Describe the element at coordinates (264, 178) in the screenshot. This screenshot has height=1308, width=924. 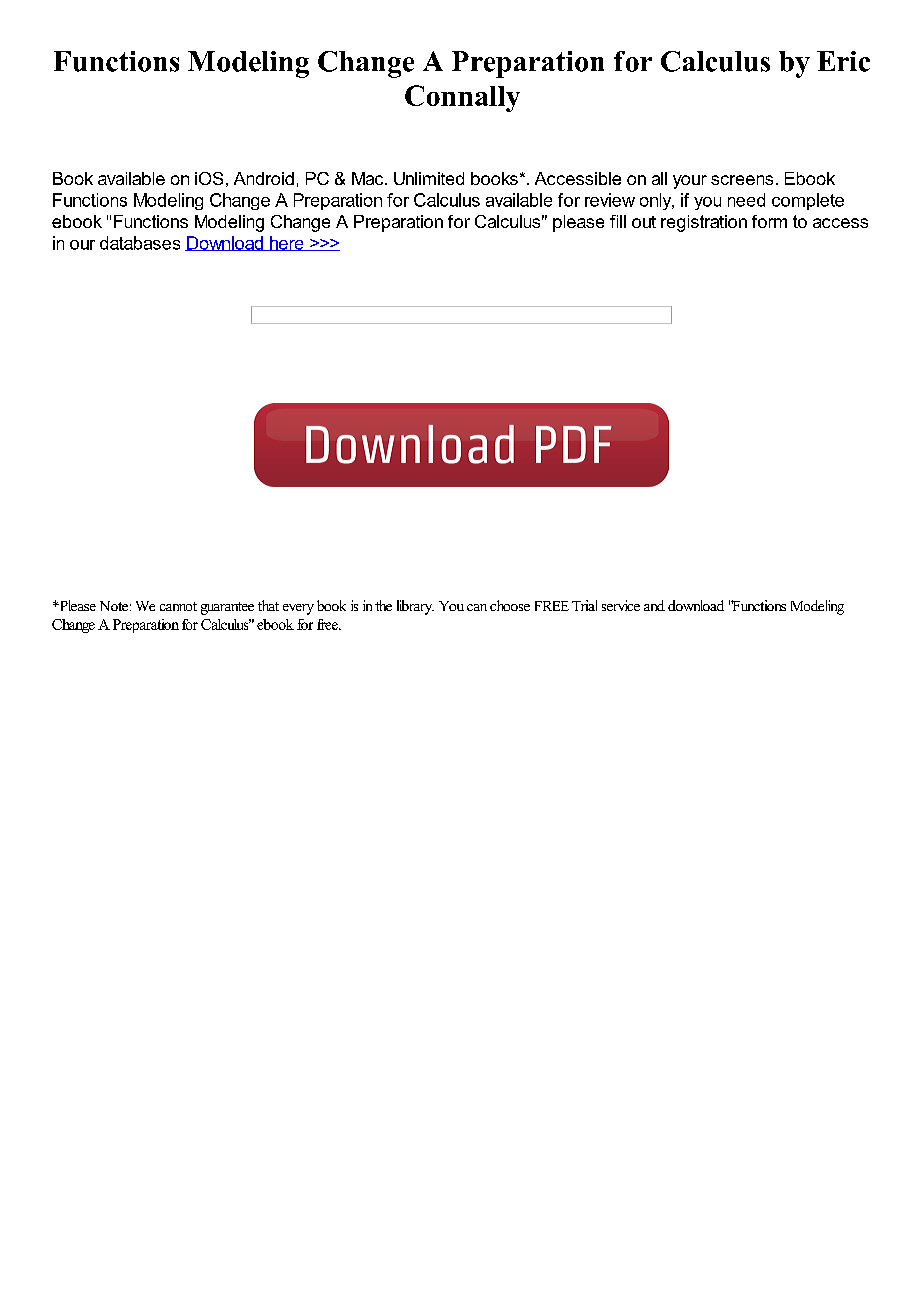
I see `Android` at that location.
